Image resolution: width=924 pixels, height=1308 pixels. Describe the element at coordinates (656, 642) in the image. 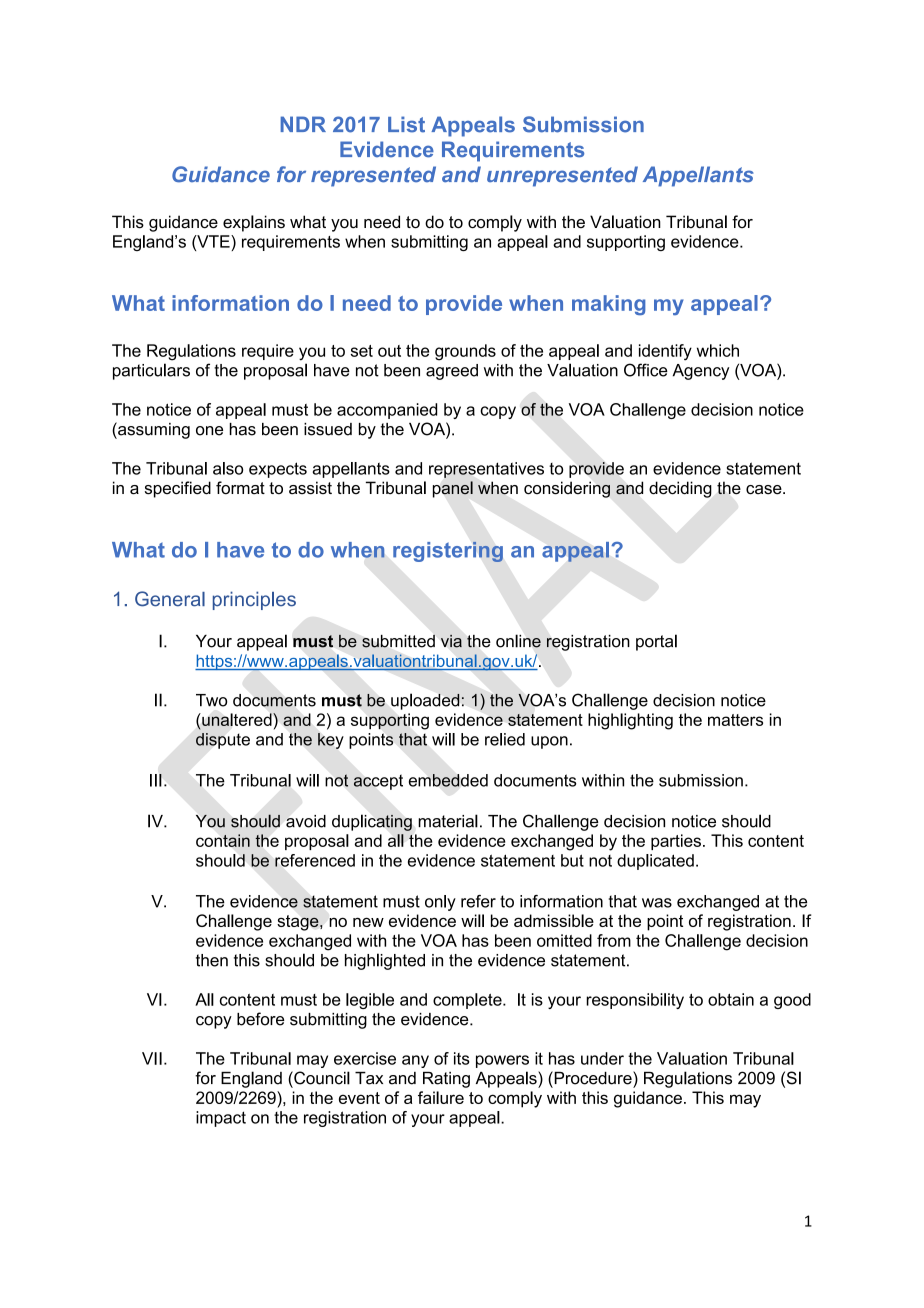

I see `portal` at that location.
